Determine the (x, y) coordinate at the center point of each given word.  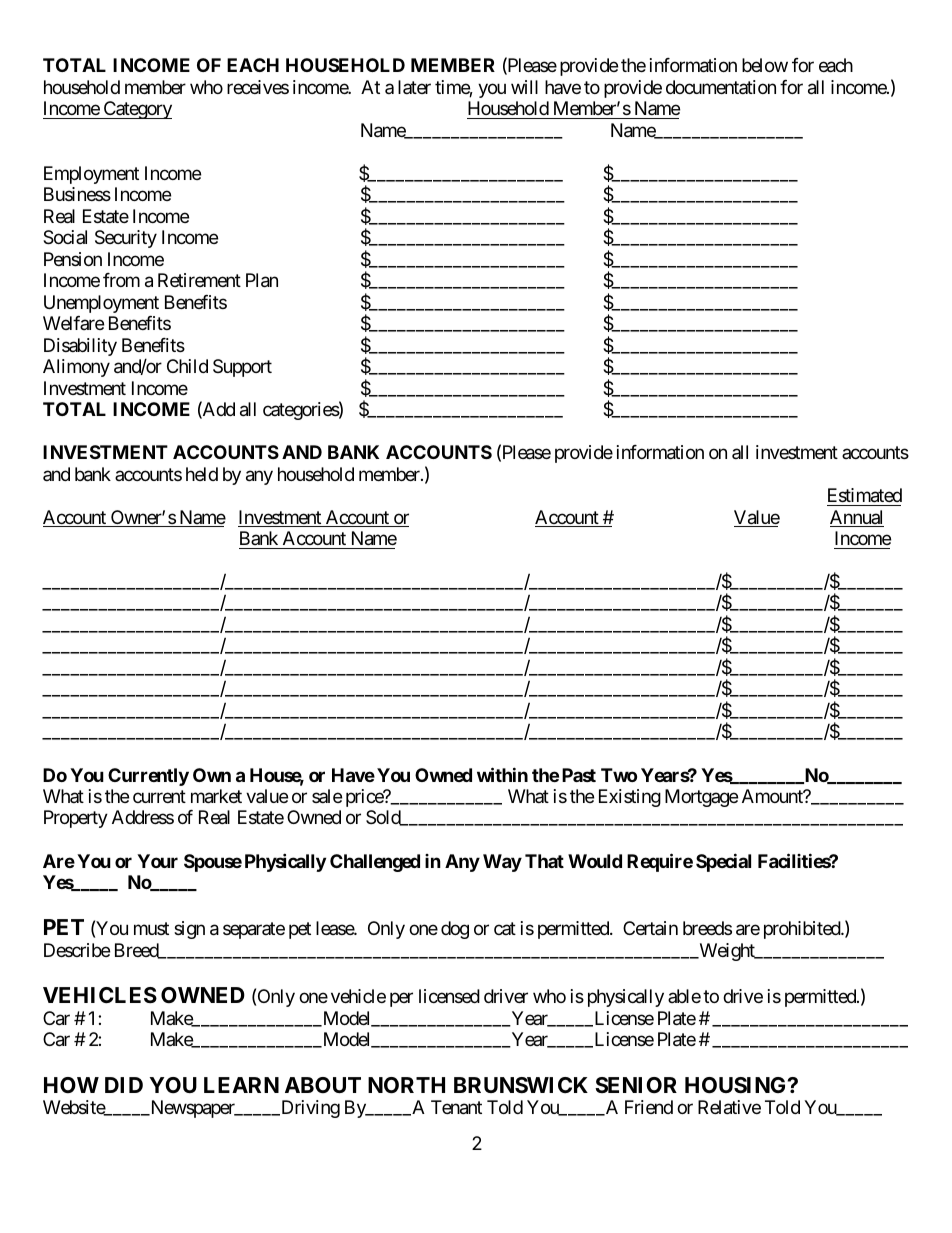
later (414, 87)
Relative (729, 1107)
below (765, 65)
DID (124, 1085)
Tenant (456, 1107)
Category (136, 110)
